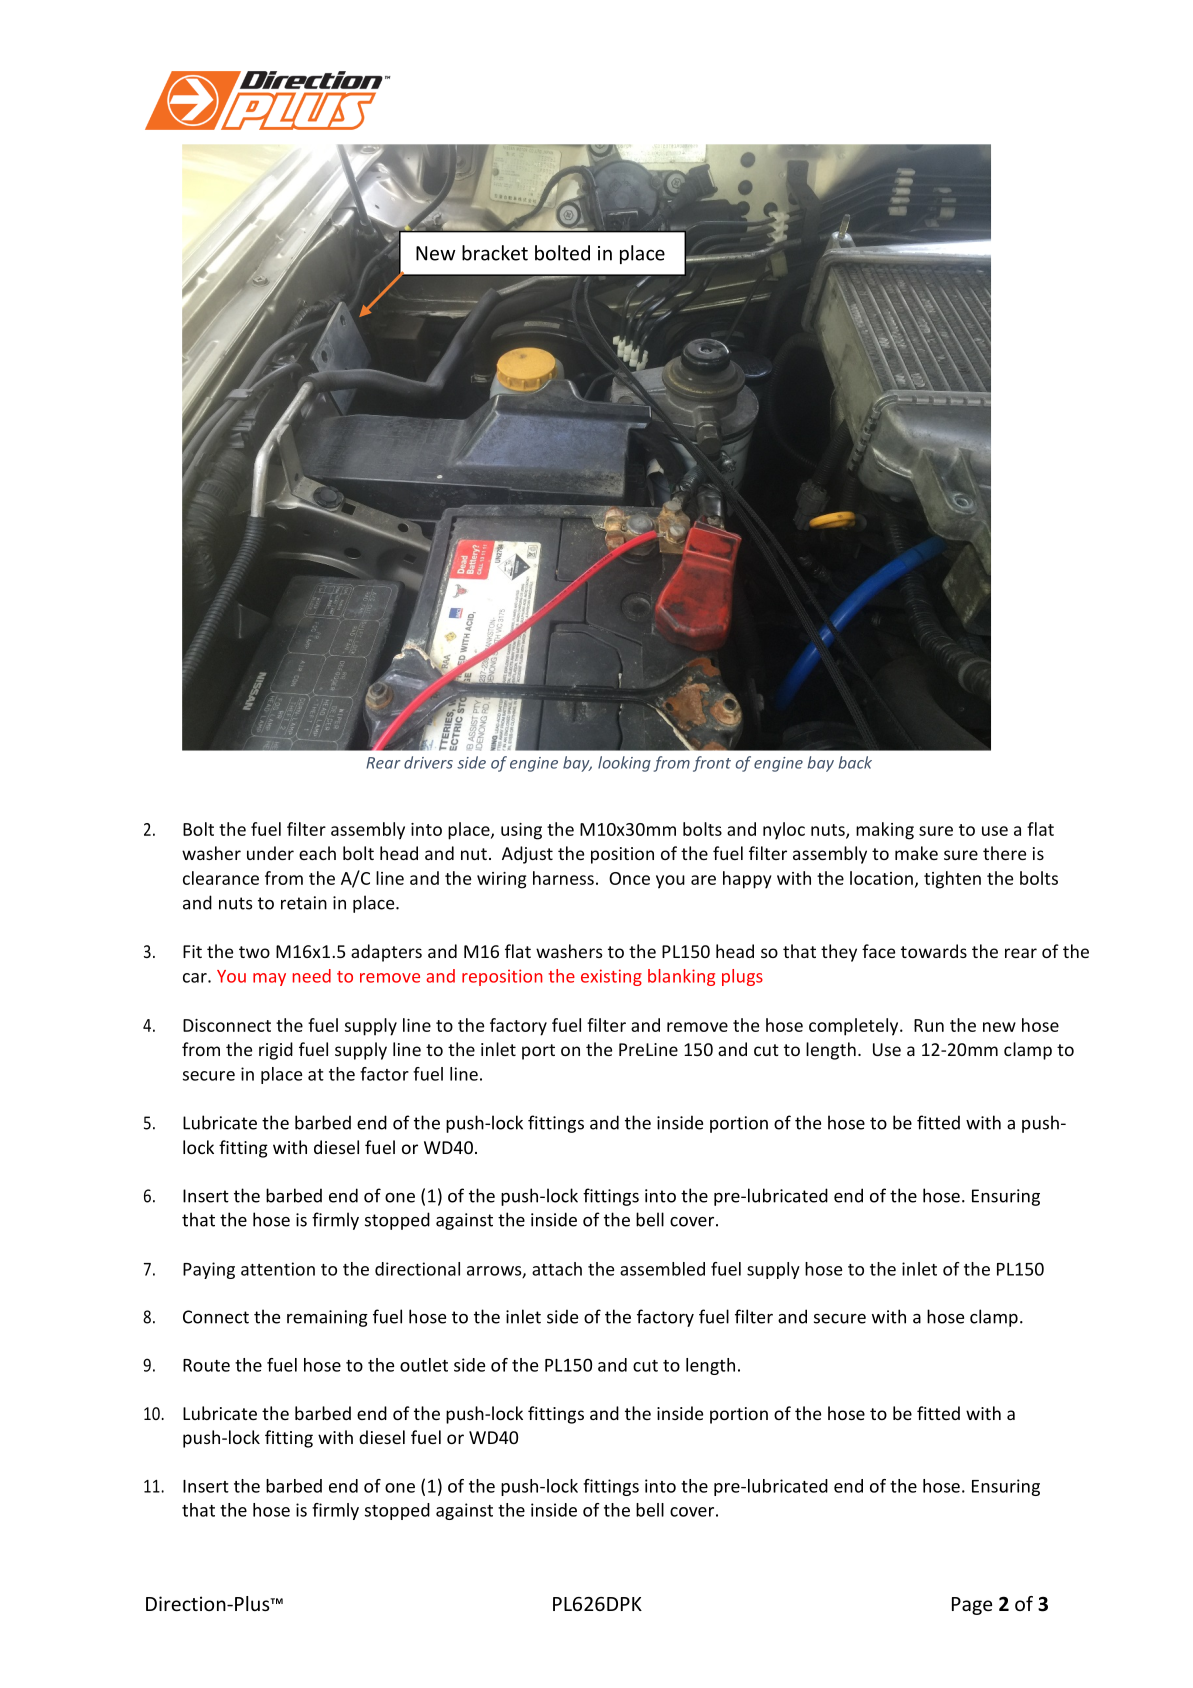 This page has height=1688, width=1193. Describe the element at coordinates (662, 1269) in the page. I see `assembled` at that location.
